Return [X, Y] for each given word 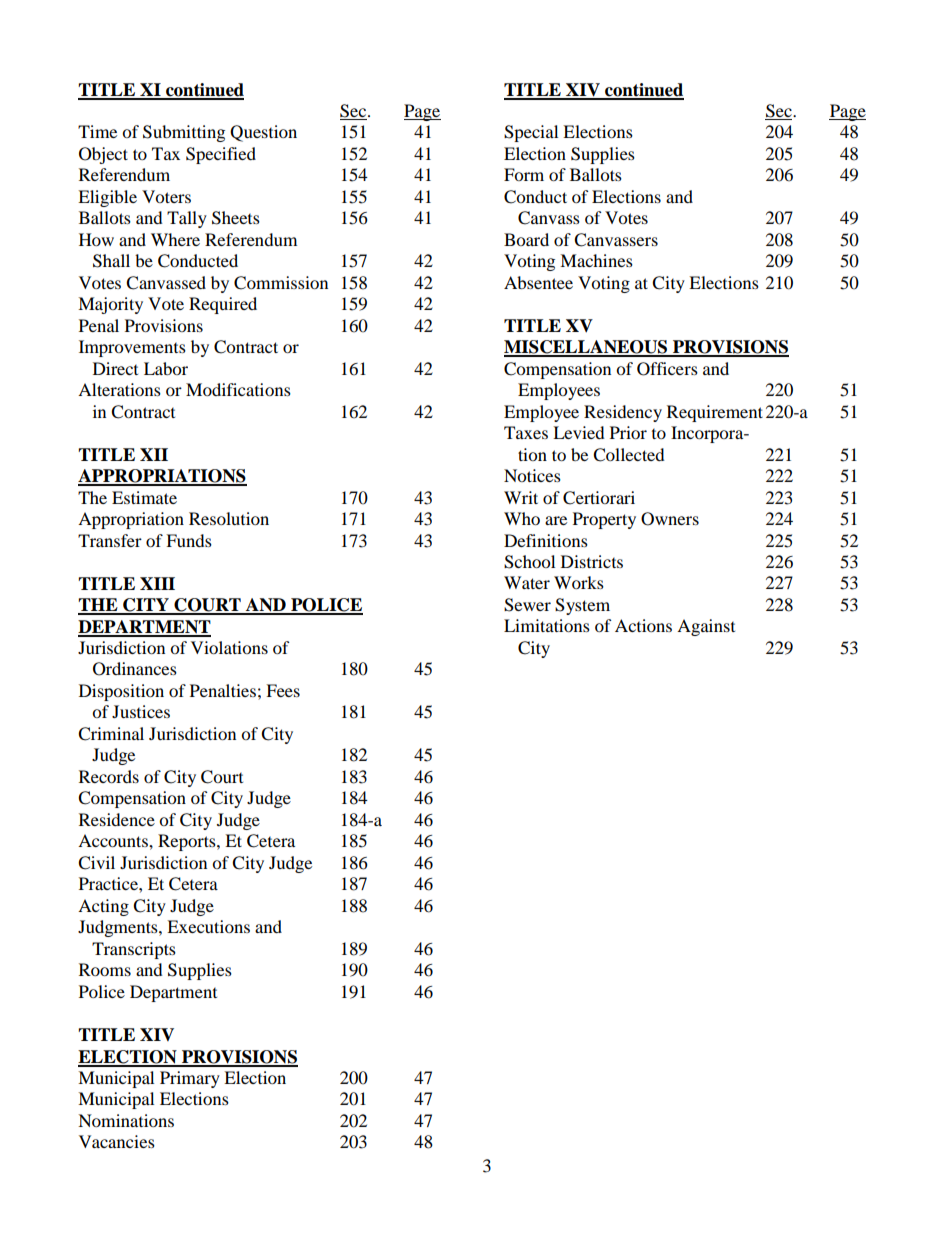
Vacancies [117, 1141]
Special [531, 133]
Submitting [184, 133]
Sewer [527, 605]
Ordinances [135, 669]
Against [706, 627]
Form [524, 174]
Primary [190, 1079]
